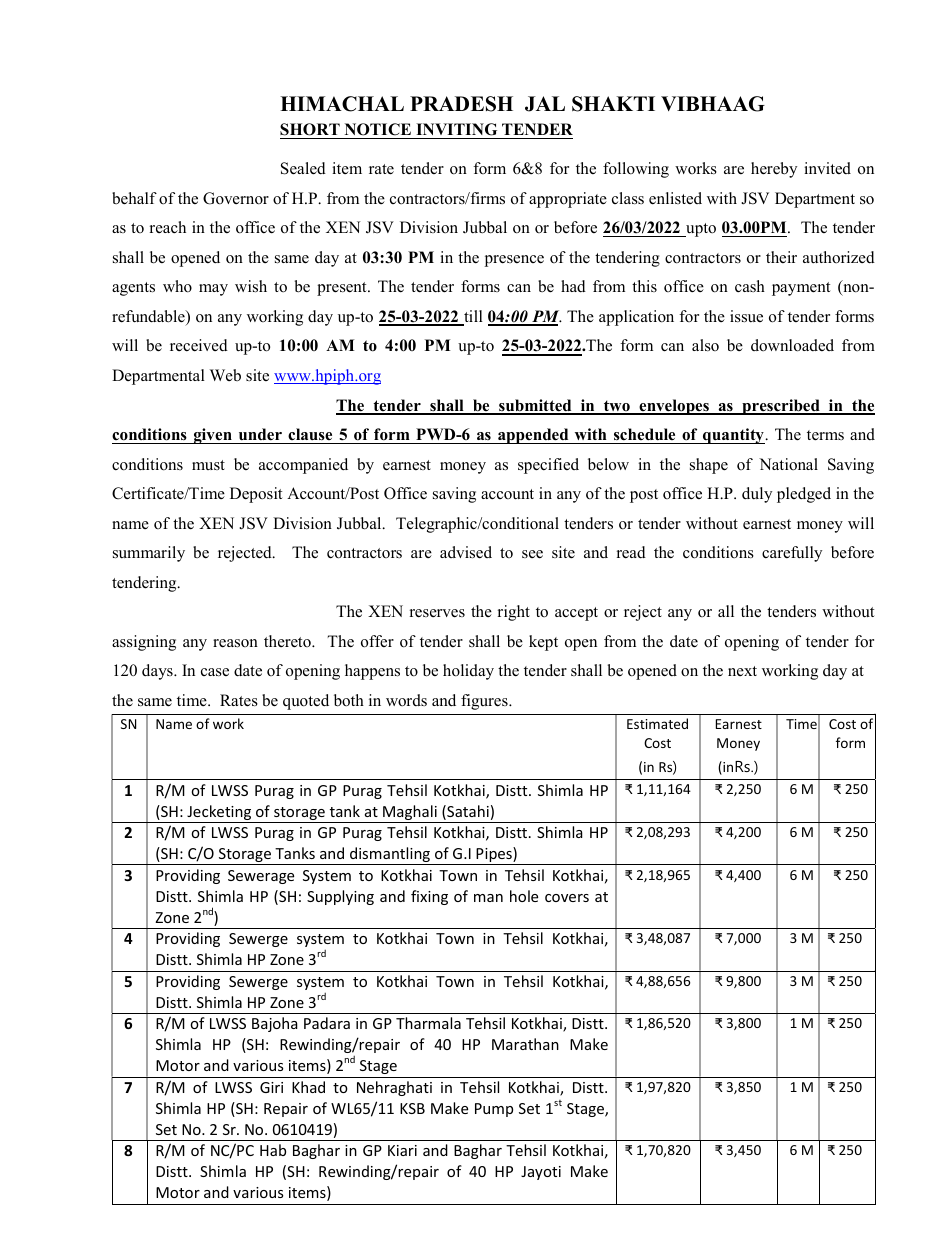 The height and width of the page is (1233, 952). I want to click on Giri, so click(271, 1087).
